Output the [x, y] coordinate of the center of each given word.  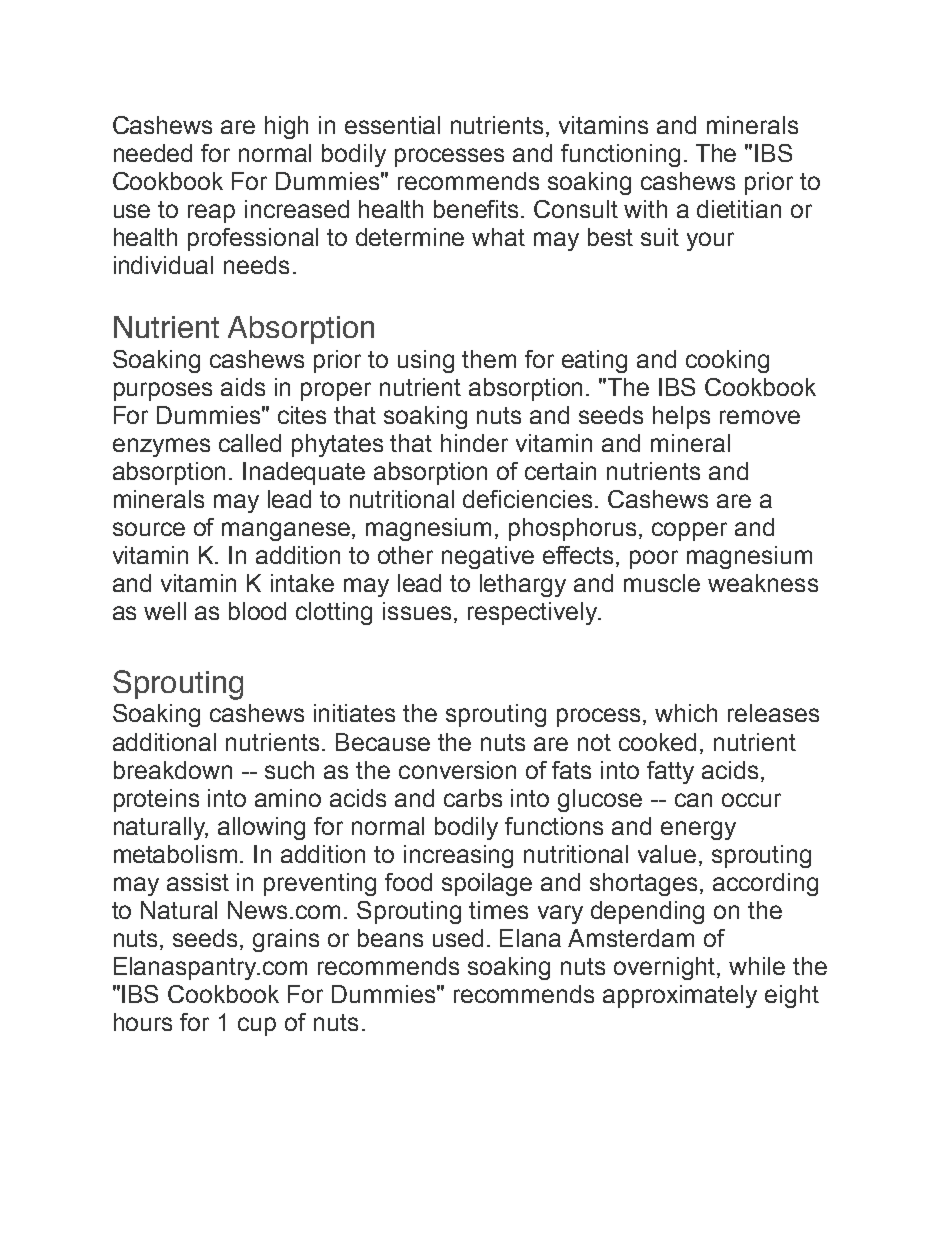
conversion [457, 770]
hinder [474, 443]
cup [257, 1026]
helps [681, 417]
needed [153, 153]
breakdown [173, 770]
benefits [478, 209]
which [686, 713]
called [250, 443]
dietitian [739, 209]
